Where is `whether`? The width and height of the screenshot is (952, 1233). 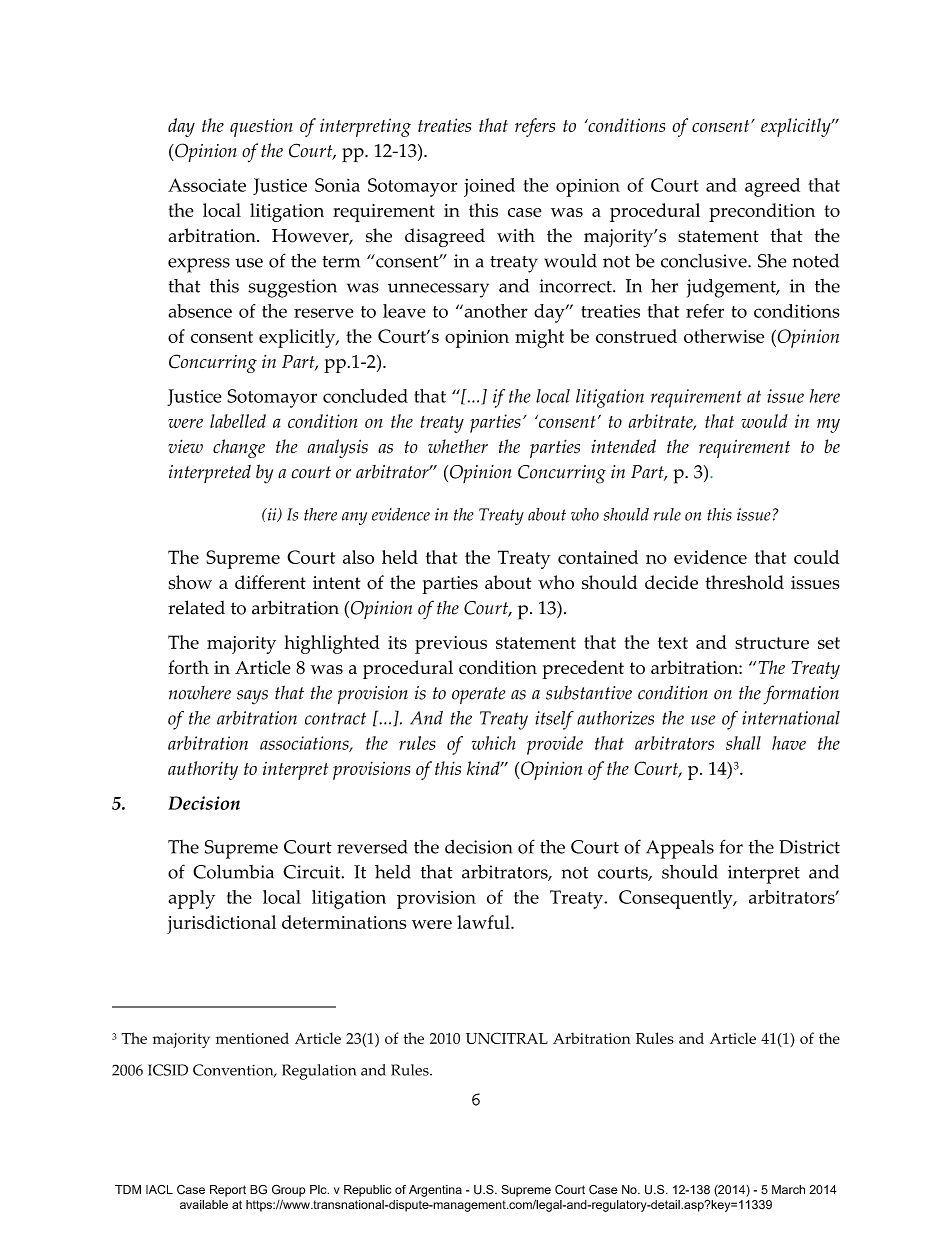 whether is located at coordinates (458, 446).
